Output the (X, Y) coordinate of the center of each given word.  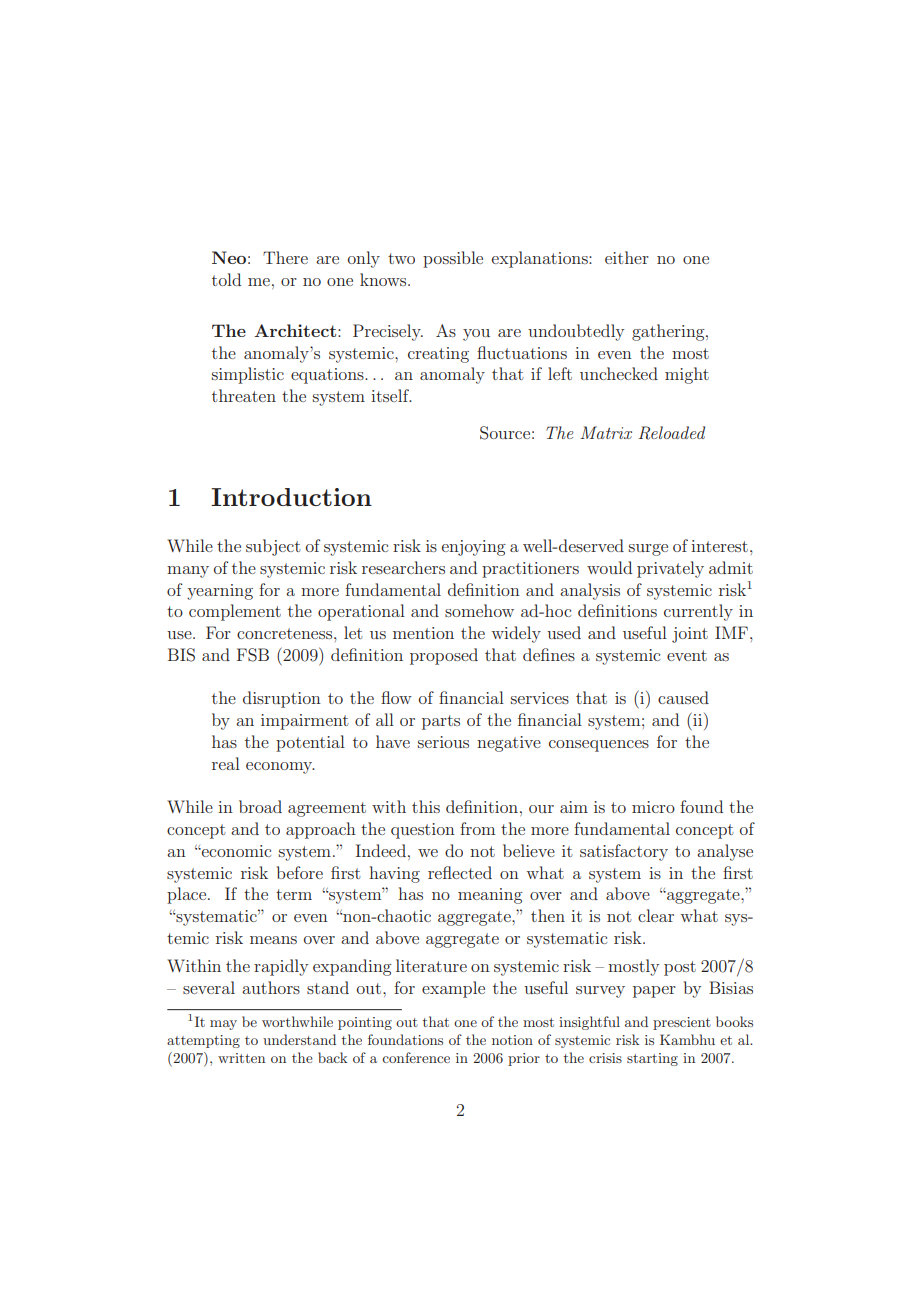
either (627, 257)
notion (512, 1040)
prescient (682, 1023)
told (226, 279)
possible (453, 259)
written (241, 1058)
